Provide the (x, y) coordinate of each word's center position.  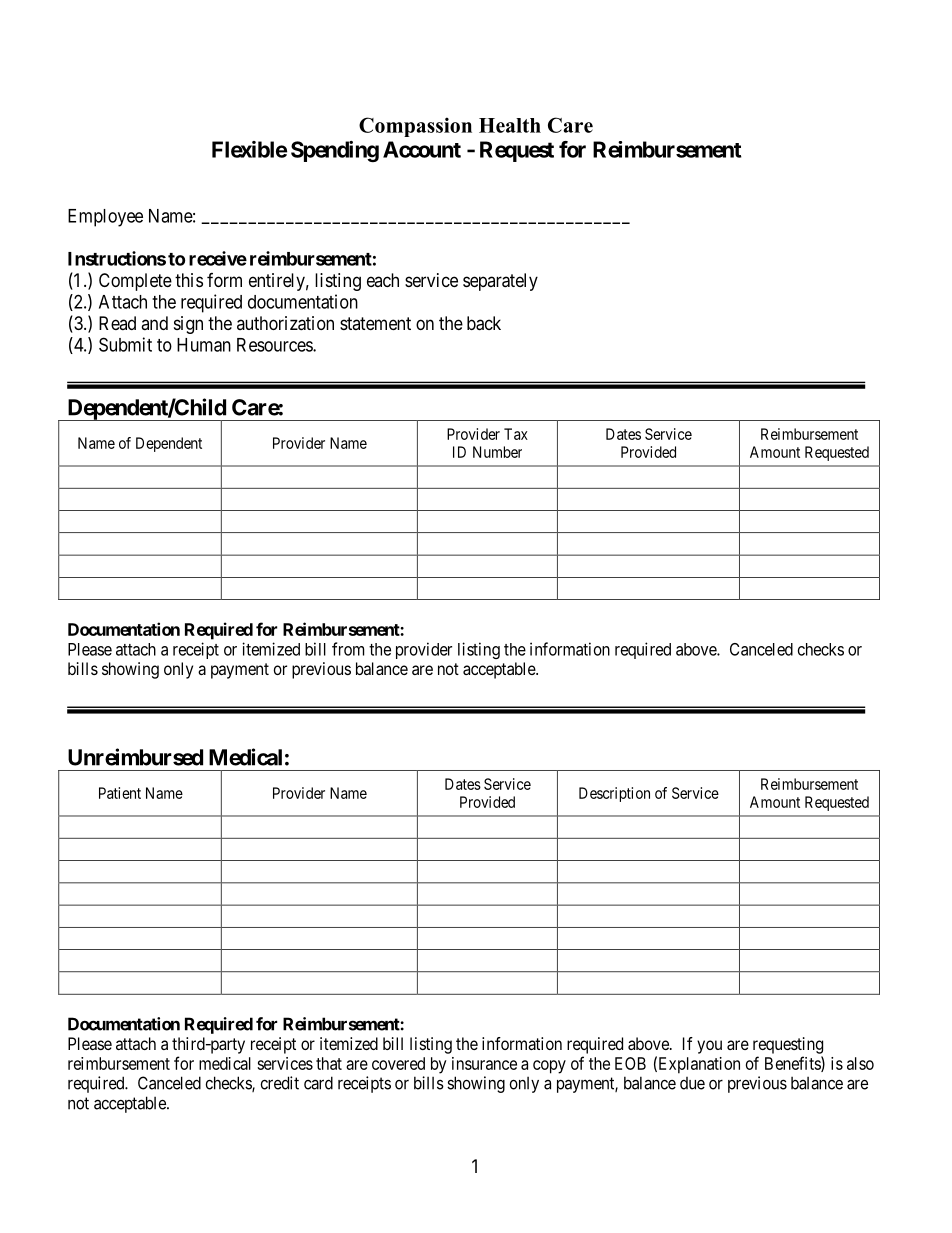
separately (500, 282)
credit (280, 1083)
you (709, 1047)
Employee (105, 218)
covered (398, 1063)
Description (614, 794)
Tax (516, 434)
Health (510, 125)
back (484, 323)
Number (497, 452)
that (329, 1063)
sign (188, 325)
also (860, 1063)
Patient (120, 793)
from (348, 649)
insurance (484, 1063)
